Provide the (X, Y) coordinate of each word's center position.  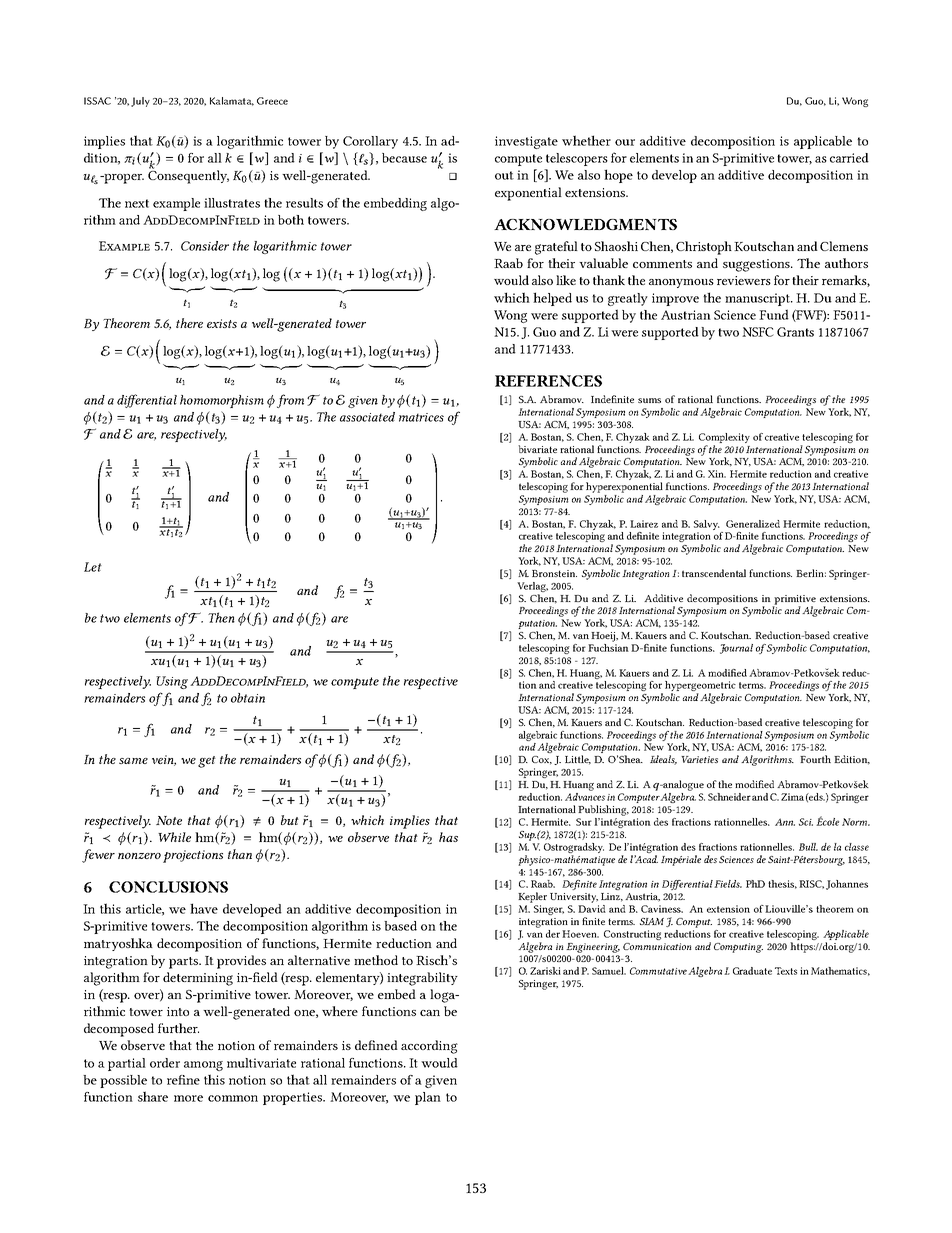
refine (183, 1080)
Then (221, 617)
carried (849, 158)
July (140, 102)
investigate (526, 142)
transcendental (714, 573)
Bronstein (554, 573)
